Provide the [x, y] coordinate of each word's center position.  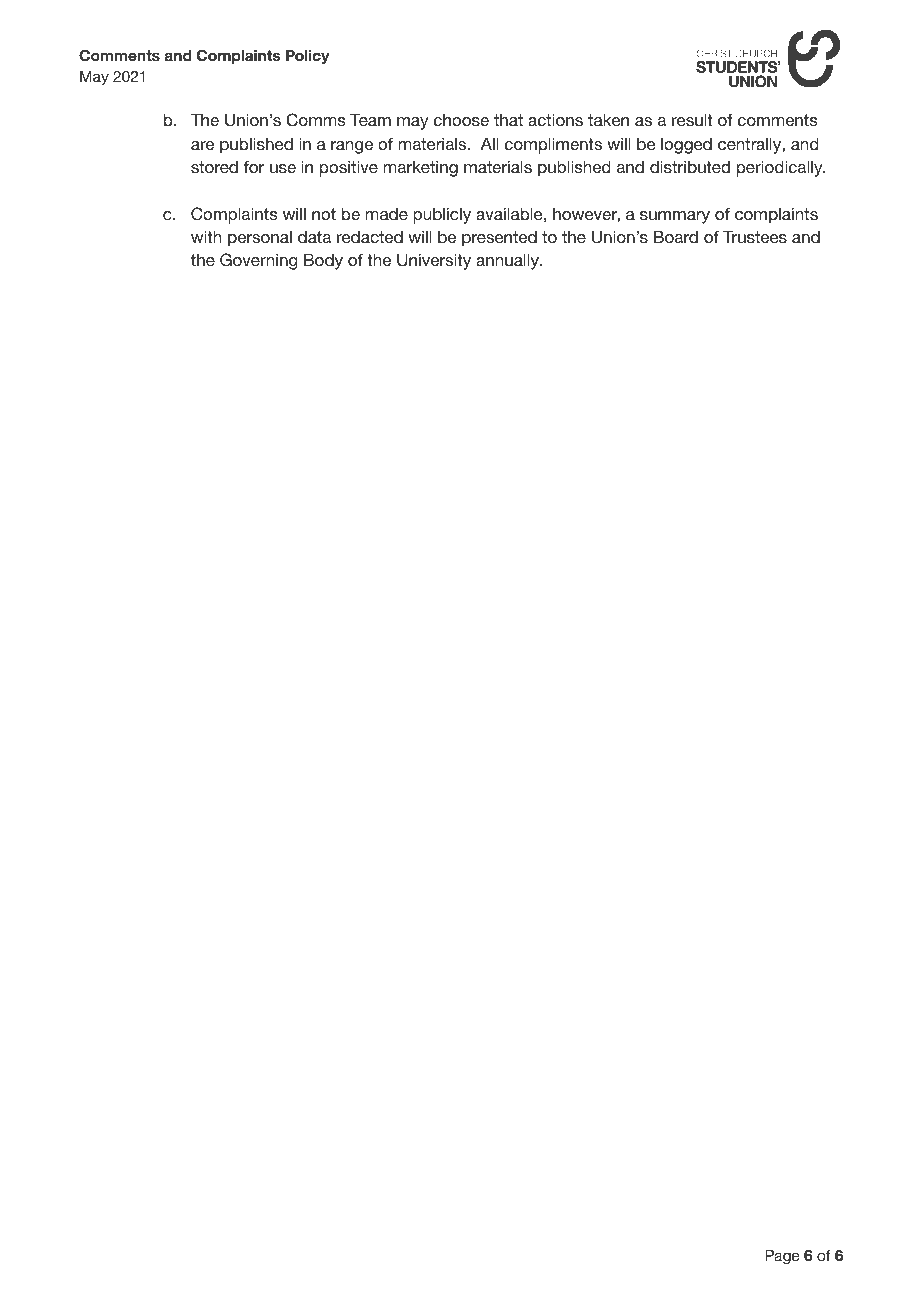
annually [508, 262]
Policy [308, 57]
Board [676, 237]
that [508, 120]
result [692, 120]
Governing [259, 261]
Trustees [755, 237]
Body [323, 262]
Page [782, 1257]
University [434, 262]
